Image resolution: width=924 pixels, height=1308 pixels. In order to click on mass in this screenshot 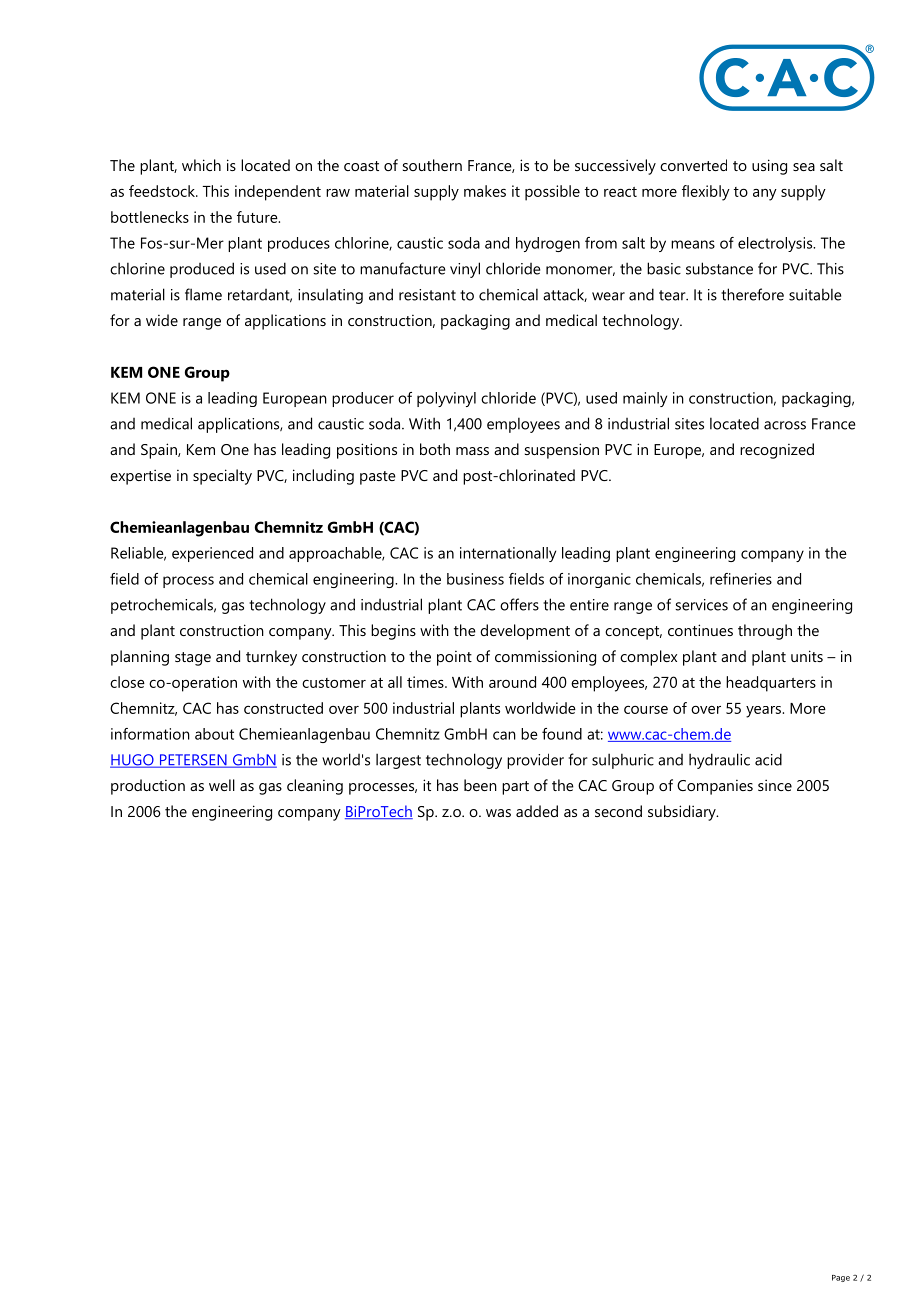, I will do `click(472, 451)`.
